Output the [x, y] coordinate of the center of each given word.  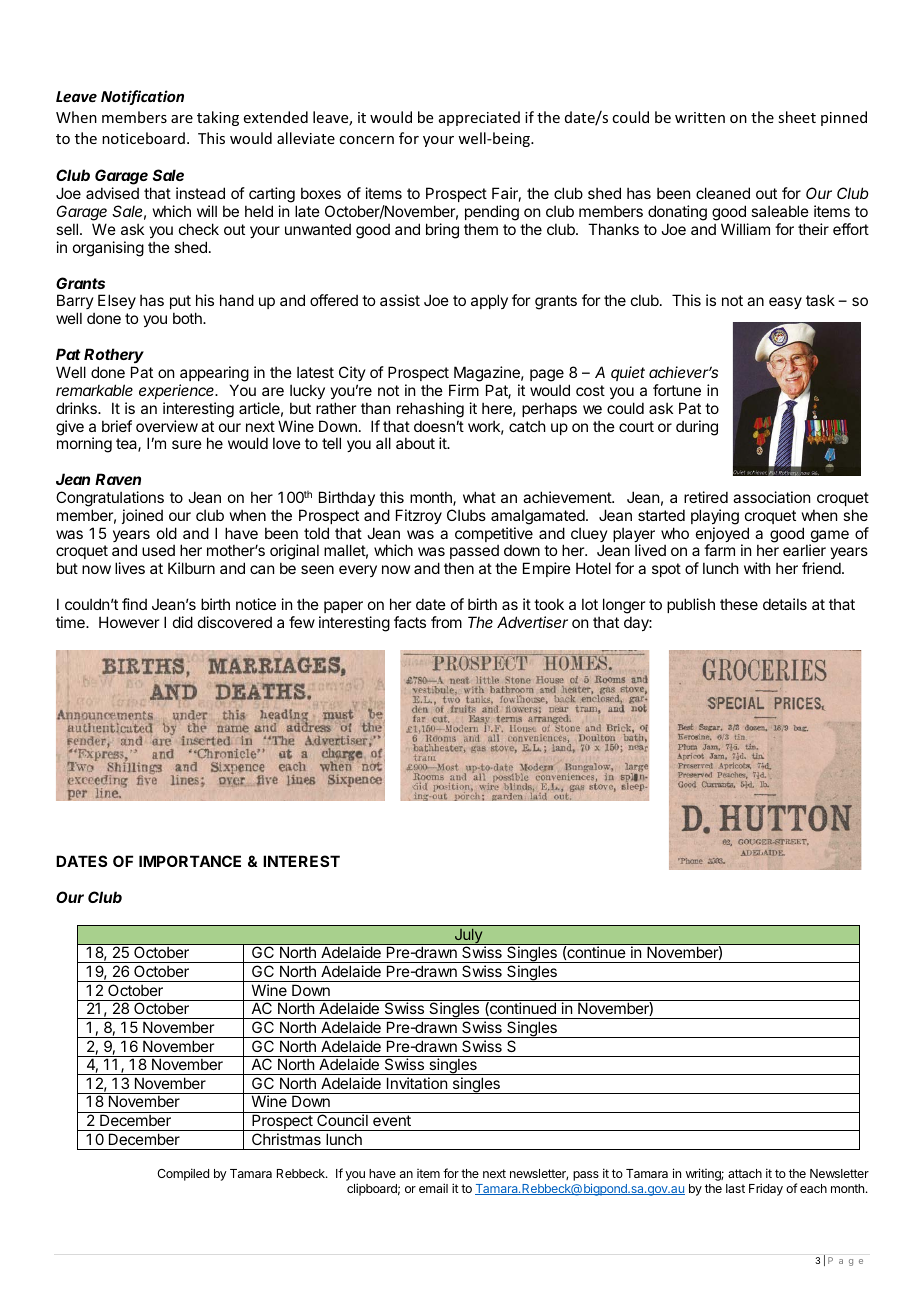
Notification [142, 97]
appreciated [479, 118]
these [739, 604]
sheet [797, 117]
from [446, 622]
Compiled [183, 1174]
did [183, 622]
